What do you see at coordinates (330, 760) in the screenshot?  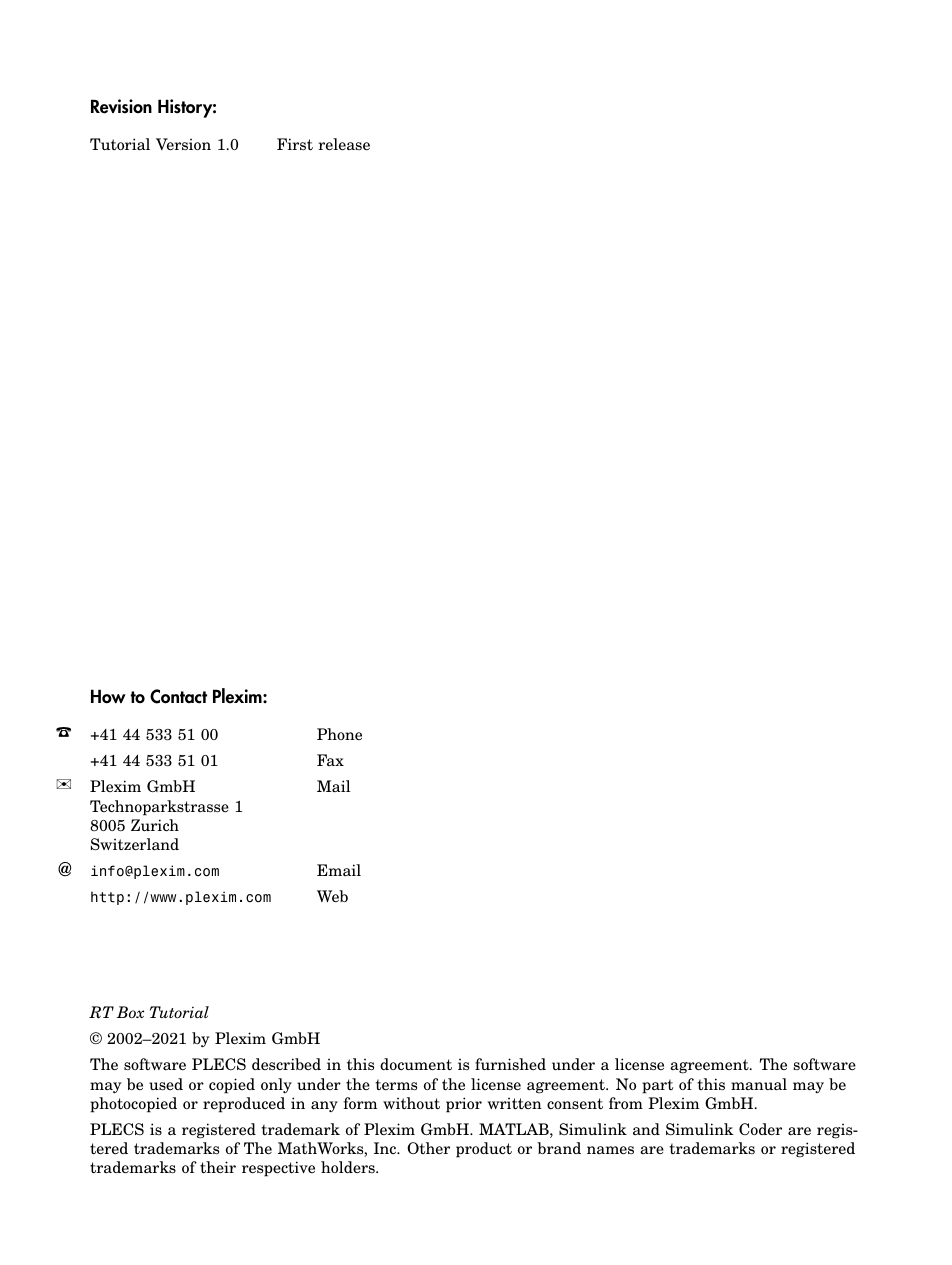 I see `Fax` at bounding box center [330, 760].
